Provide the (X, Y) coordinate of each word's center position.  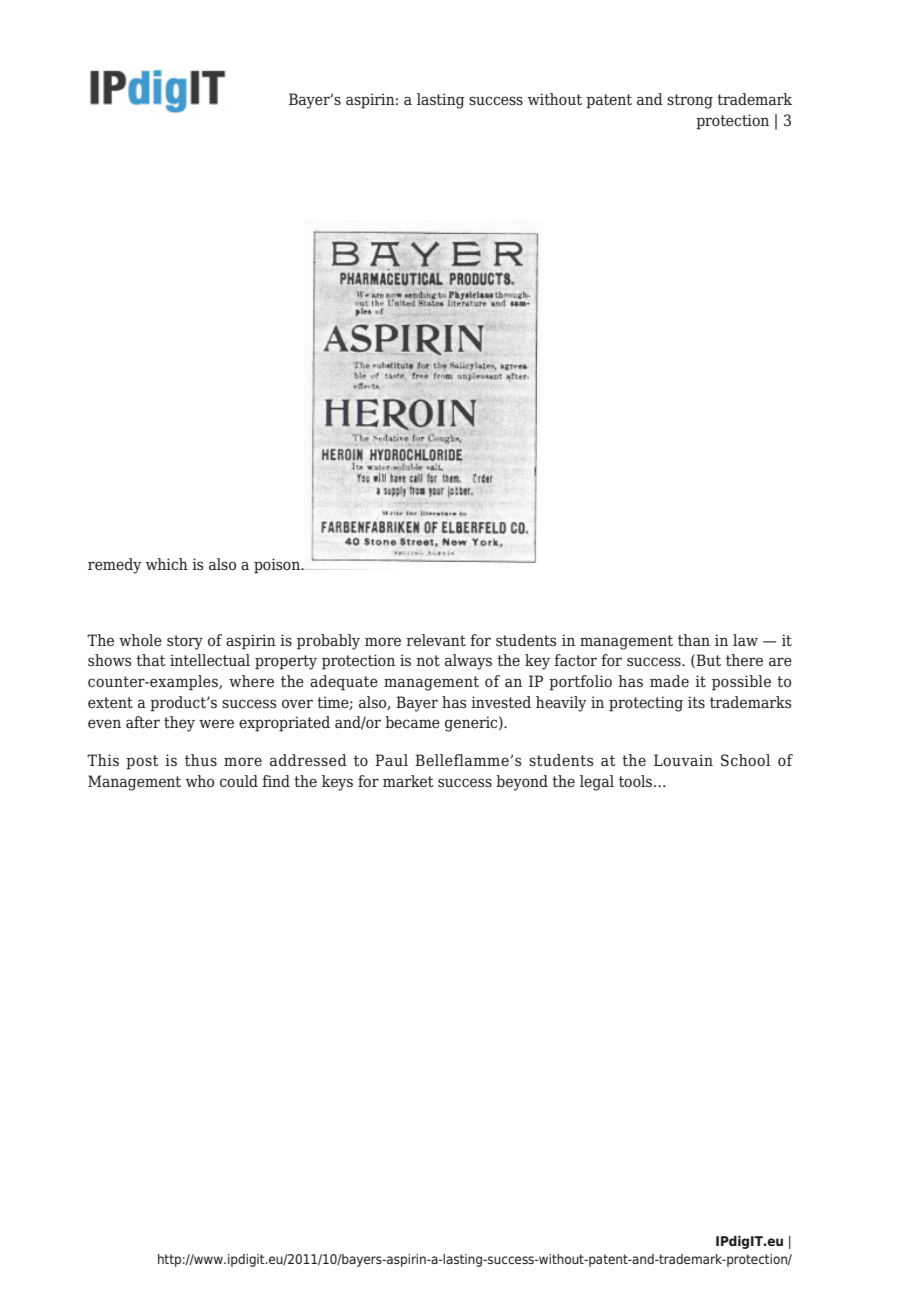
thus (201, 760)
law (745, 640)
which (167, 564)
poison (278, 566)
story (185, 642)
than (694, 640)
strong (690, 101)
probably (328, 642)
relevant (436, 640)
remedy (115, 566)
